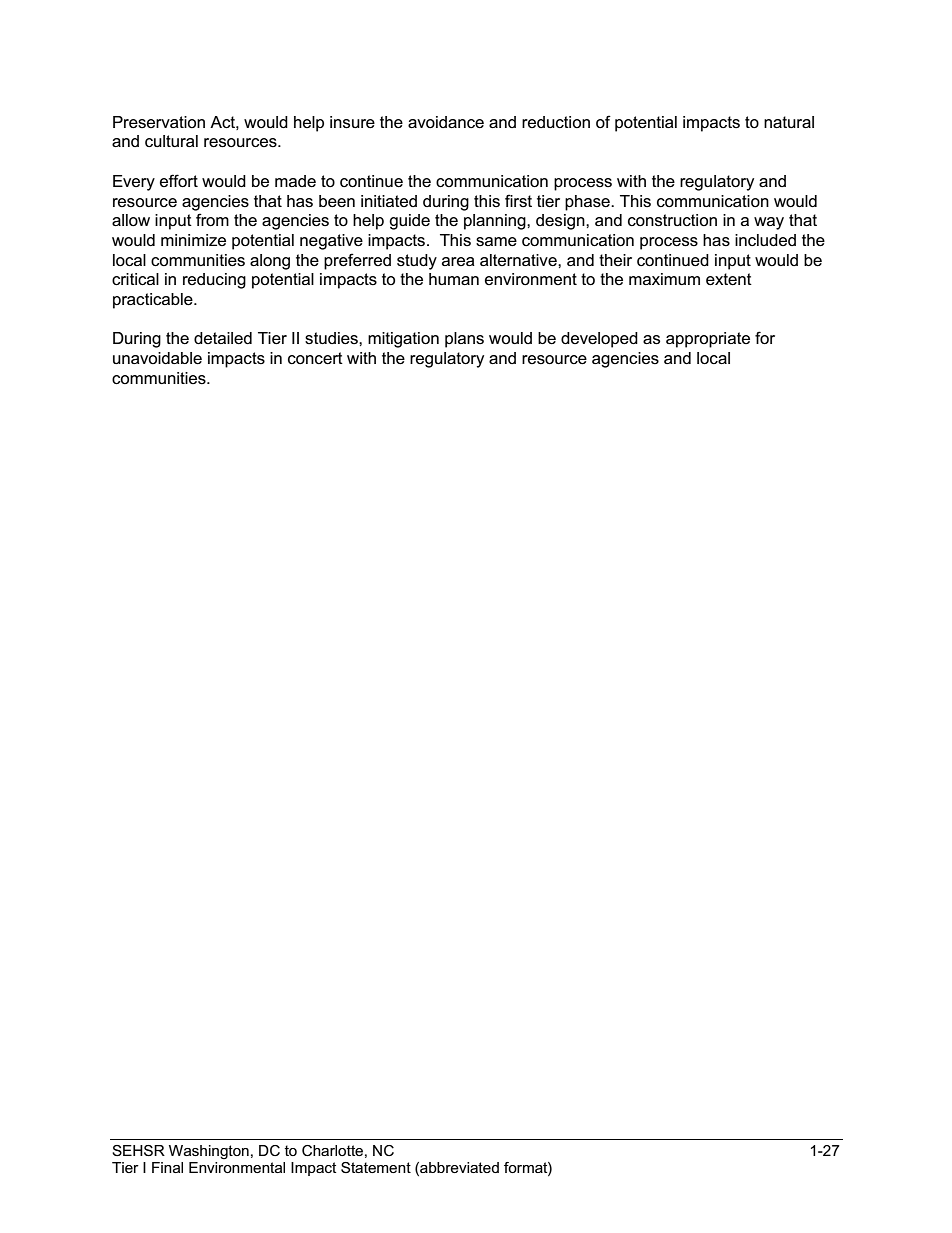  I want to click on avoidance, so click(446, 122).
